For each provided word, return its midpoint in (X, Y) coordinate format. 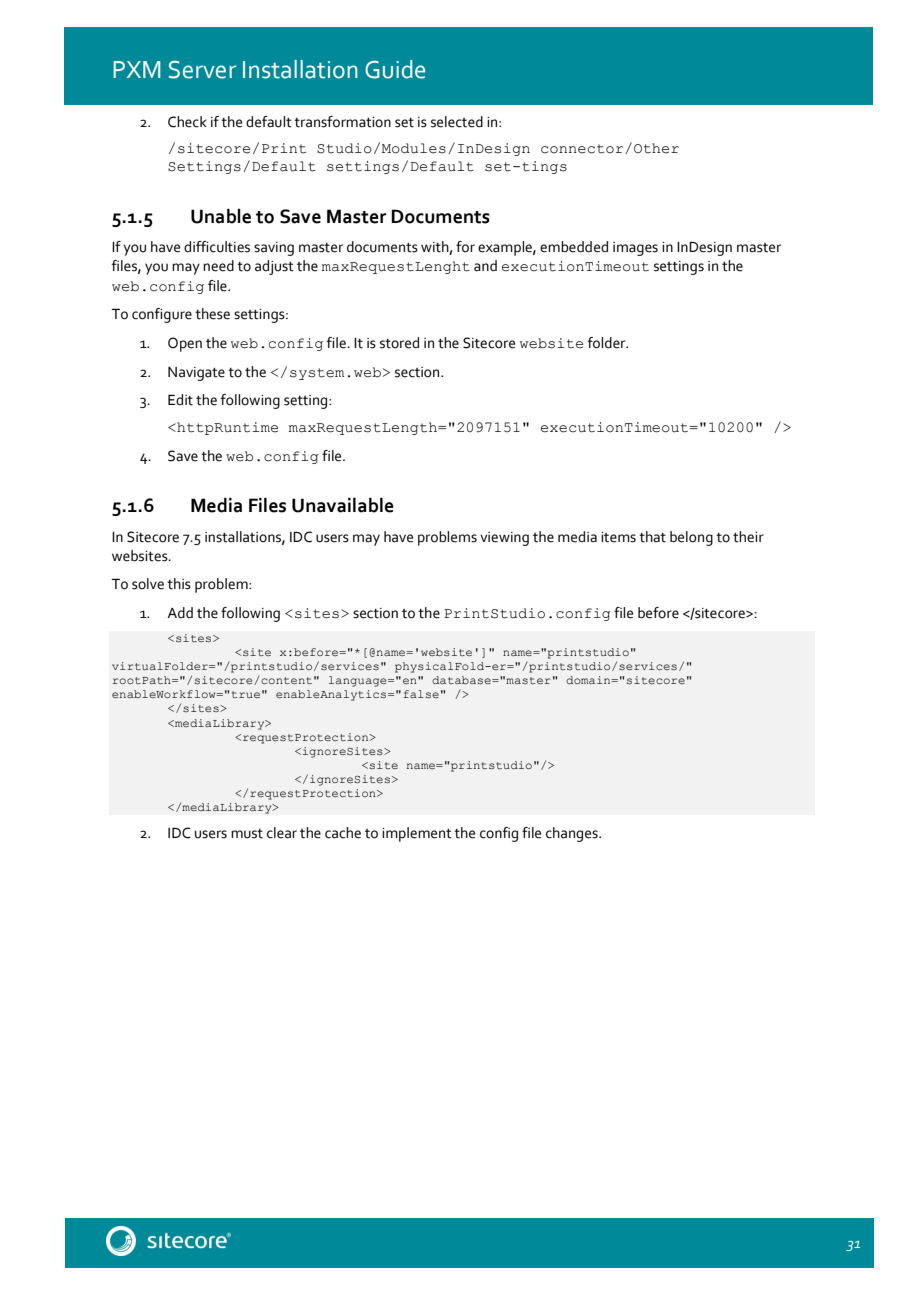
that (652, 537)
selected (457, 122)
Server (202, 70)
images (635, 249)
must (247, 834)
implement (417, 834)
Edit (180, 400)
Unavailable (343, 505)
